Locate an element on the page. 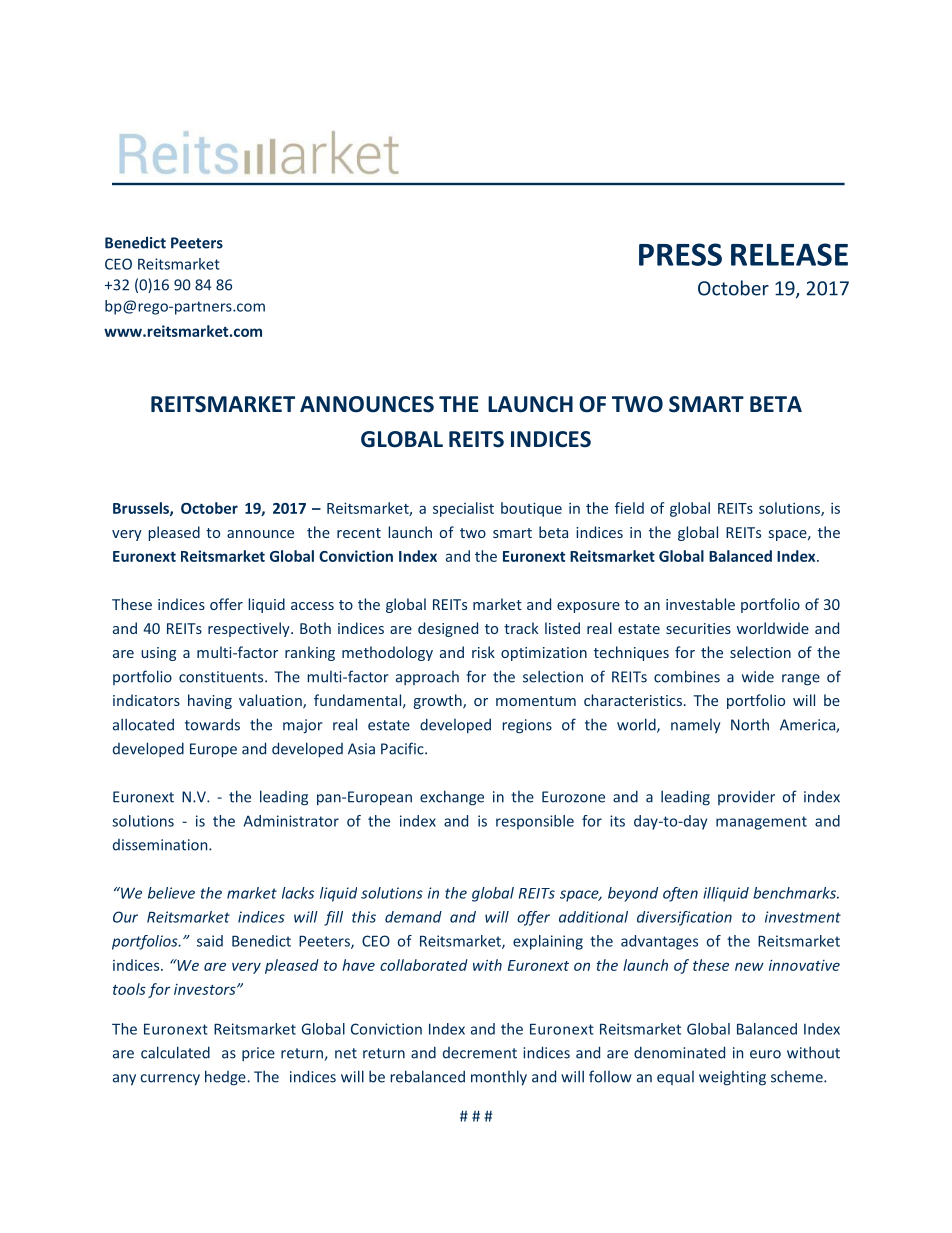 This page has height=1233, width=952. specialist is located at coordinates (463, 509).
